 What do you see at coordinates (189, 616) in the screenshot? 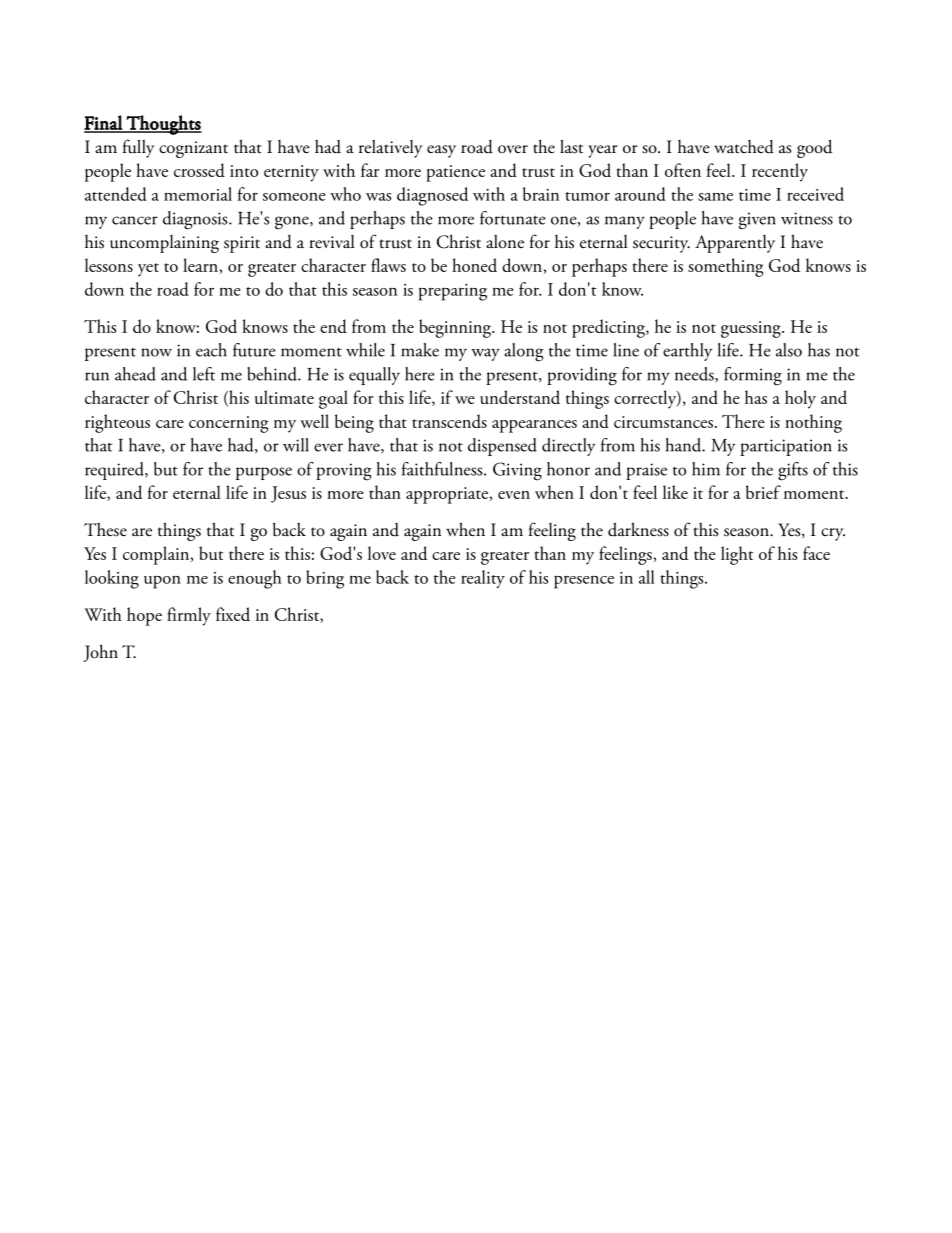
I see `firmly` at bounding box center [189, 616].
